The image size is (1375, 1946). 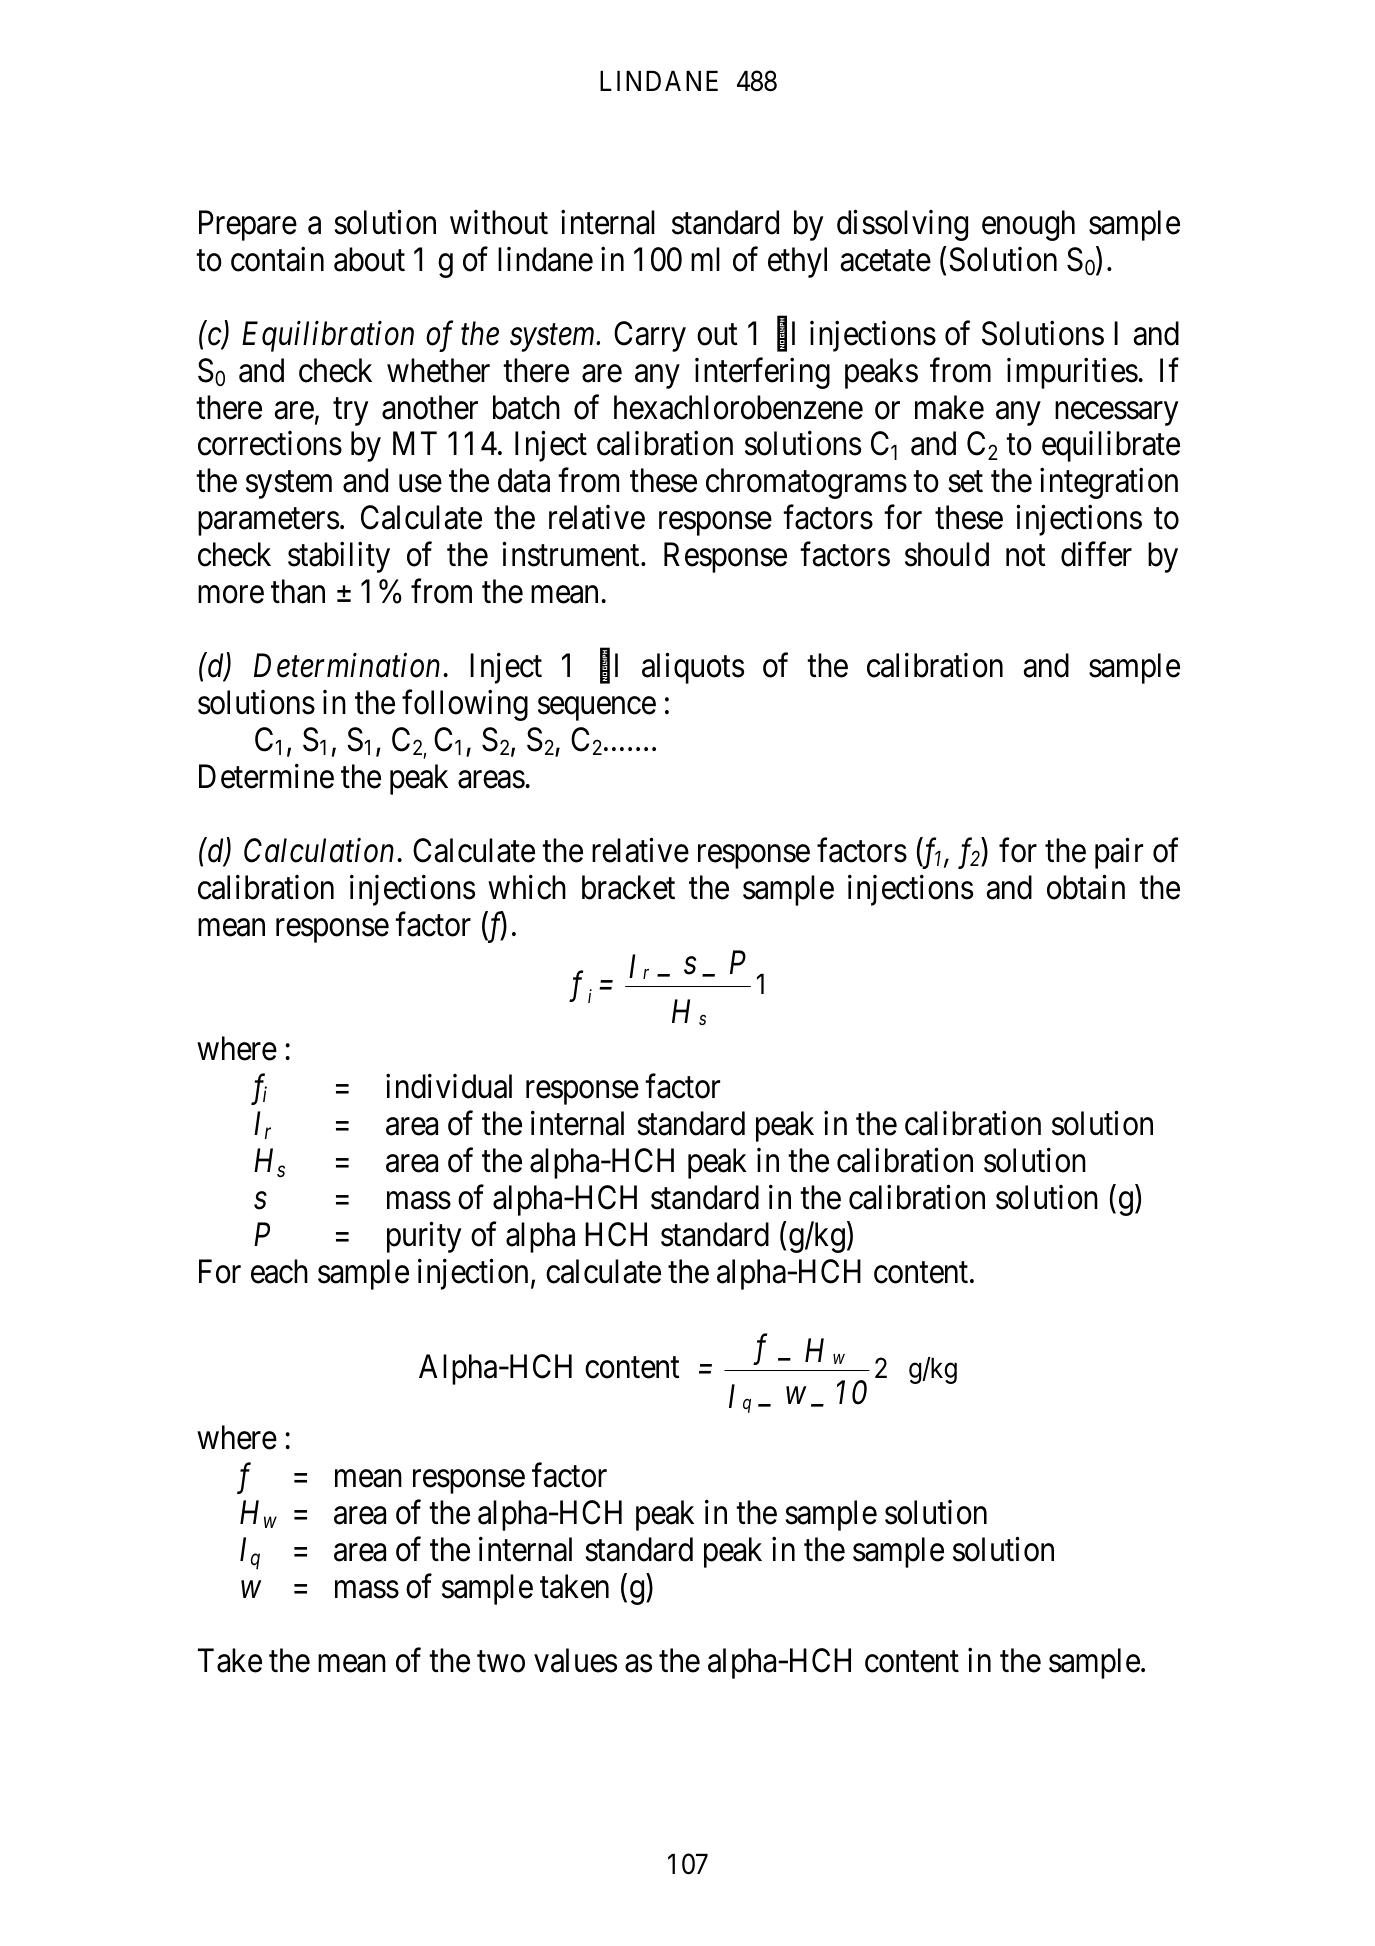 I want to click on which, so click(x=527, y=887).
